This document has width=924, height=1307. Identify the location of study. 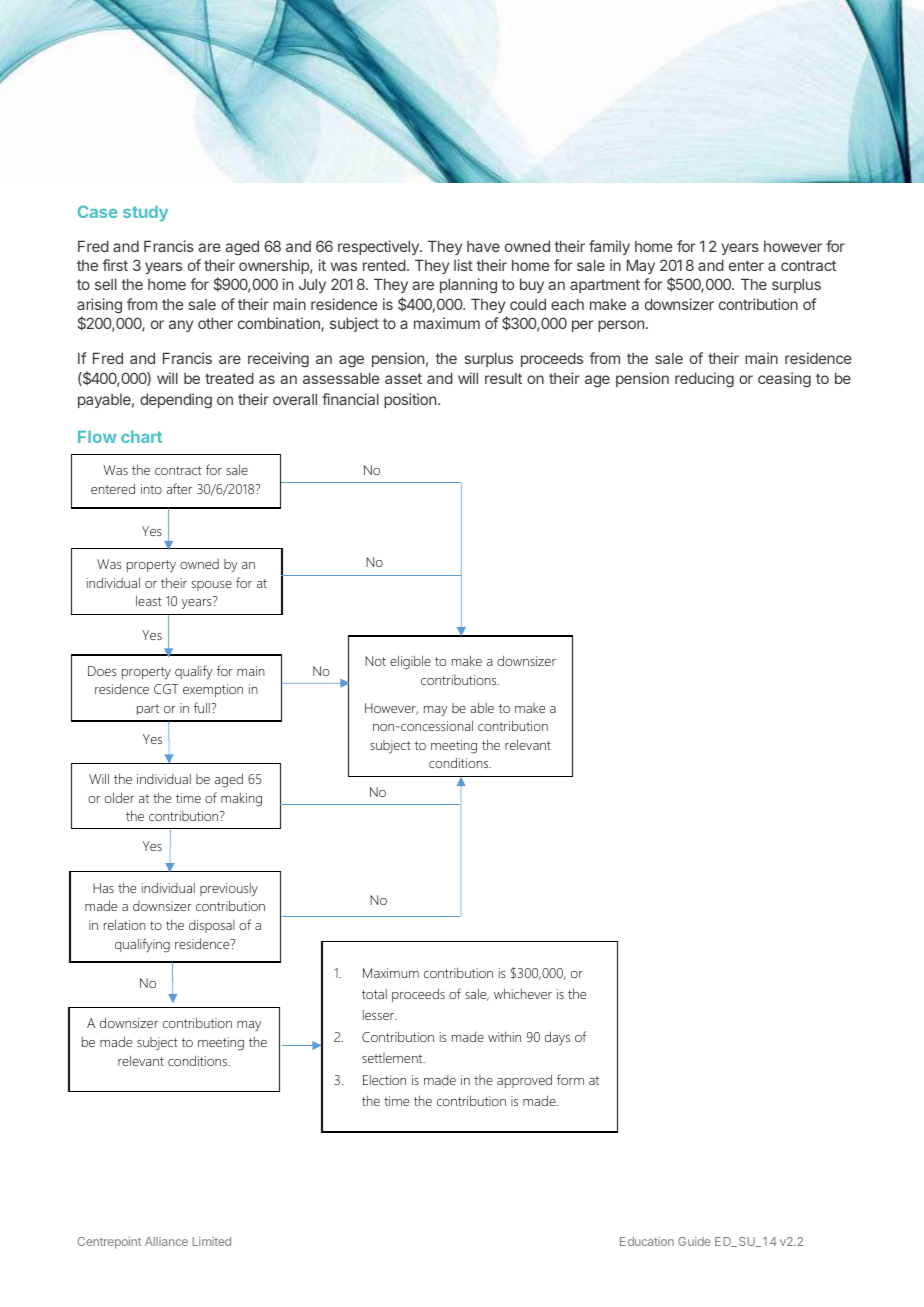
(145, 214).
